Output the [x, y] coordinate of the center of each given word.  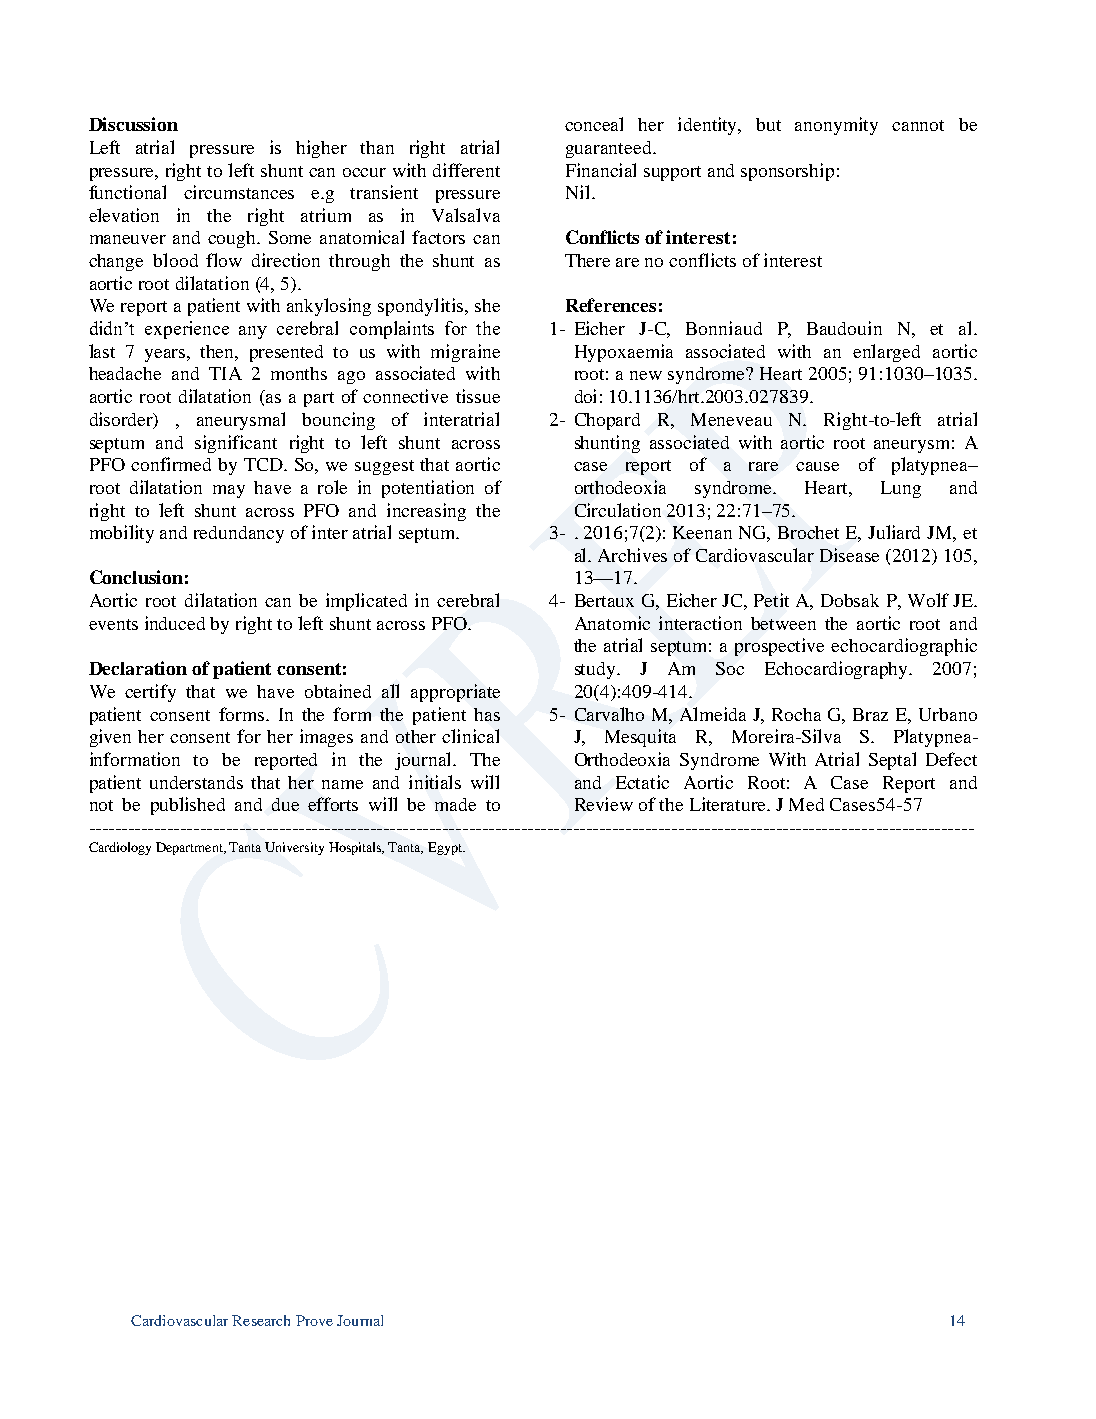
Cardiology [120, 848]
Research [261, 1320]
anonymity [836, 126]
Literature [729, 804]
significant [236, 444]
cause [817, 466]
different [466, 170]
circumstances [239, 192]
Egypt [446, 848]
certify [150, 693]
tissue [478, 396]
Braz [870, 714]
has [487, 714]
